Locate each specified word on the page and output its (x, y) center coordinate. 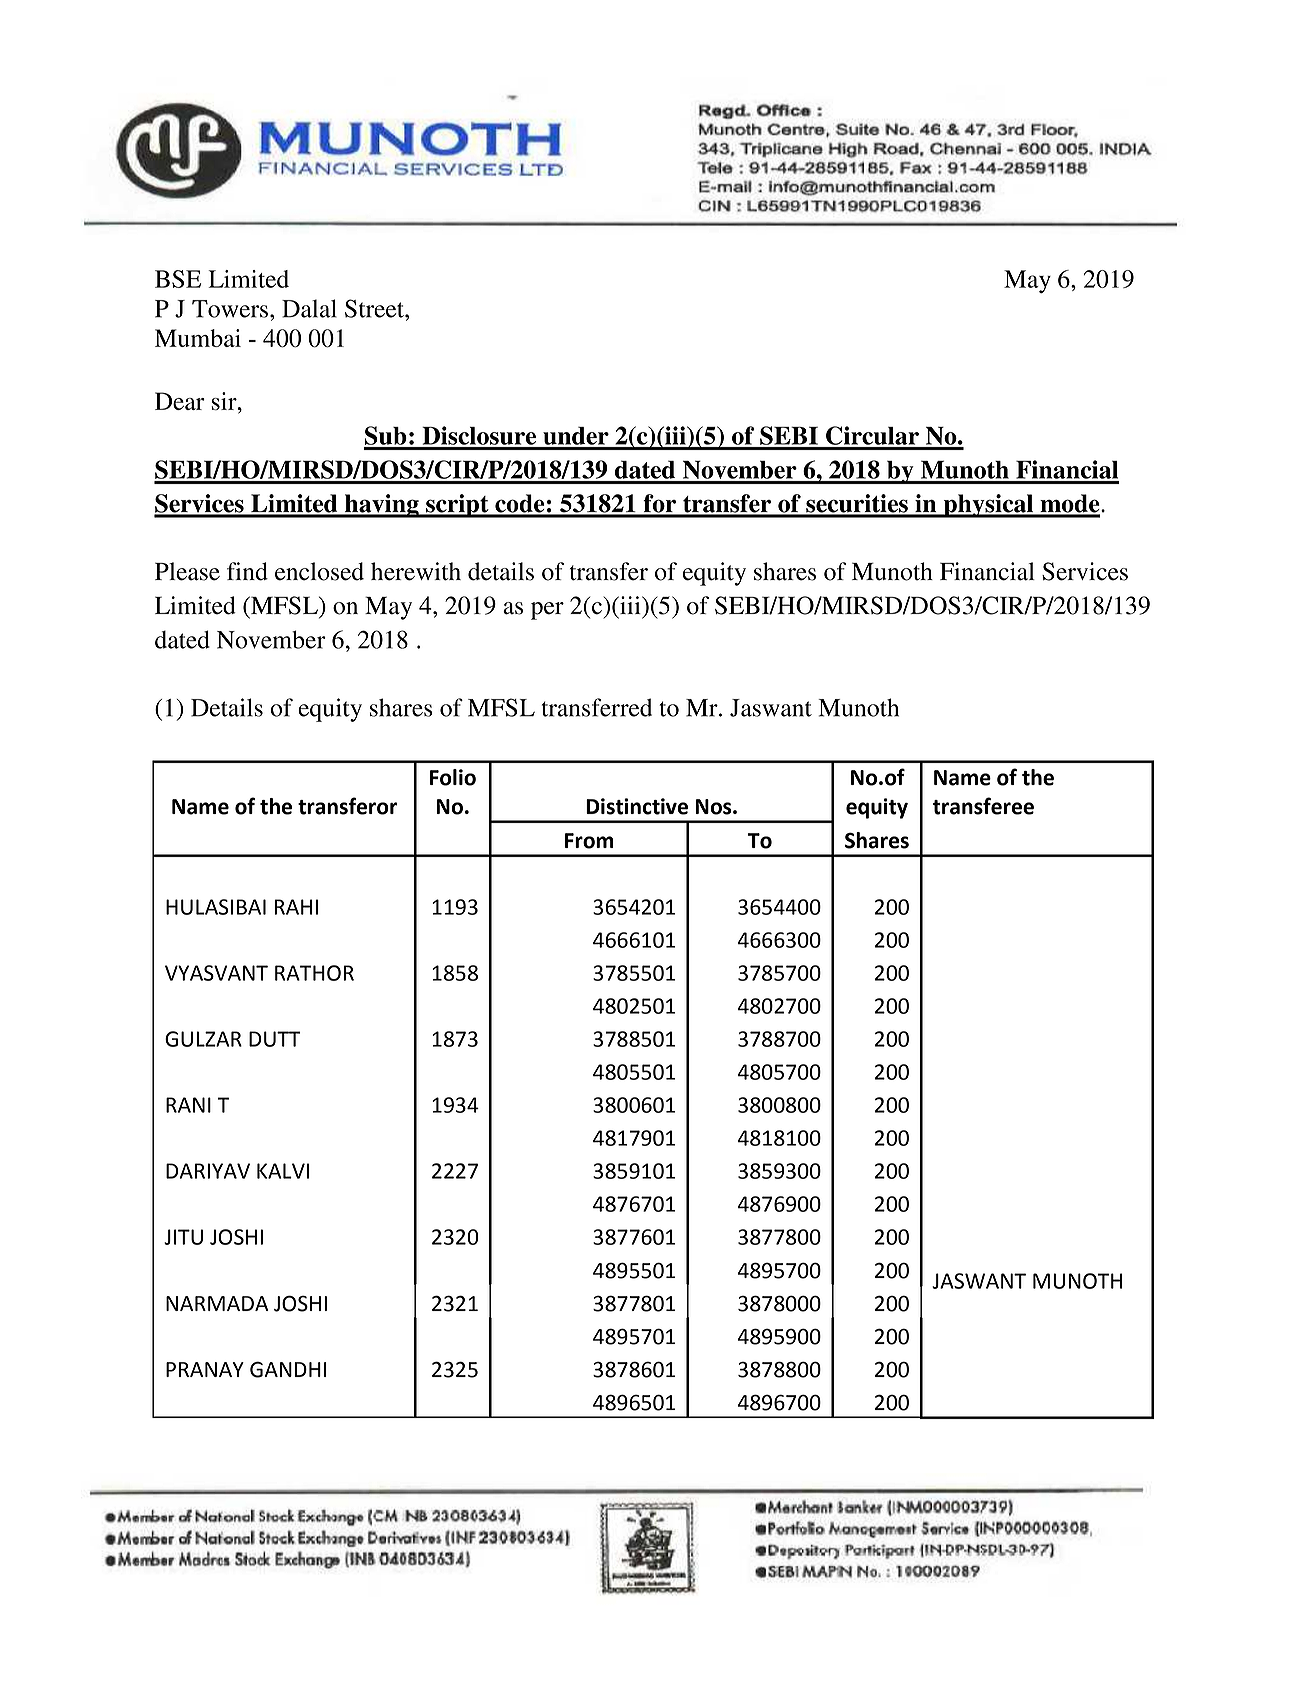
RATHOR (314, 973)
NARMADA (217, 1303)
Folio (453, 777)
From (589, 841)
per (547, 611)
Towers (230, 309)
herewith (416, 571)
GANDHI (288, 1369)
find (247, 571)
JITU (183, 1237)
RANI (188, 1105)
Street (375, 308)
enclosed (319, 571)
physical (988, 506)
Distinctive (637, 806)
